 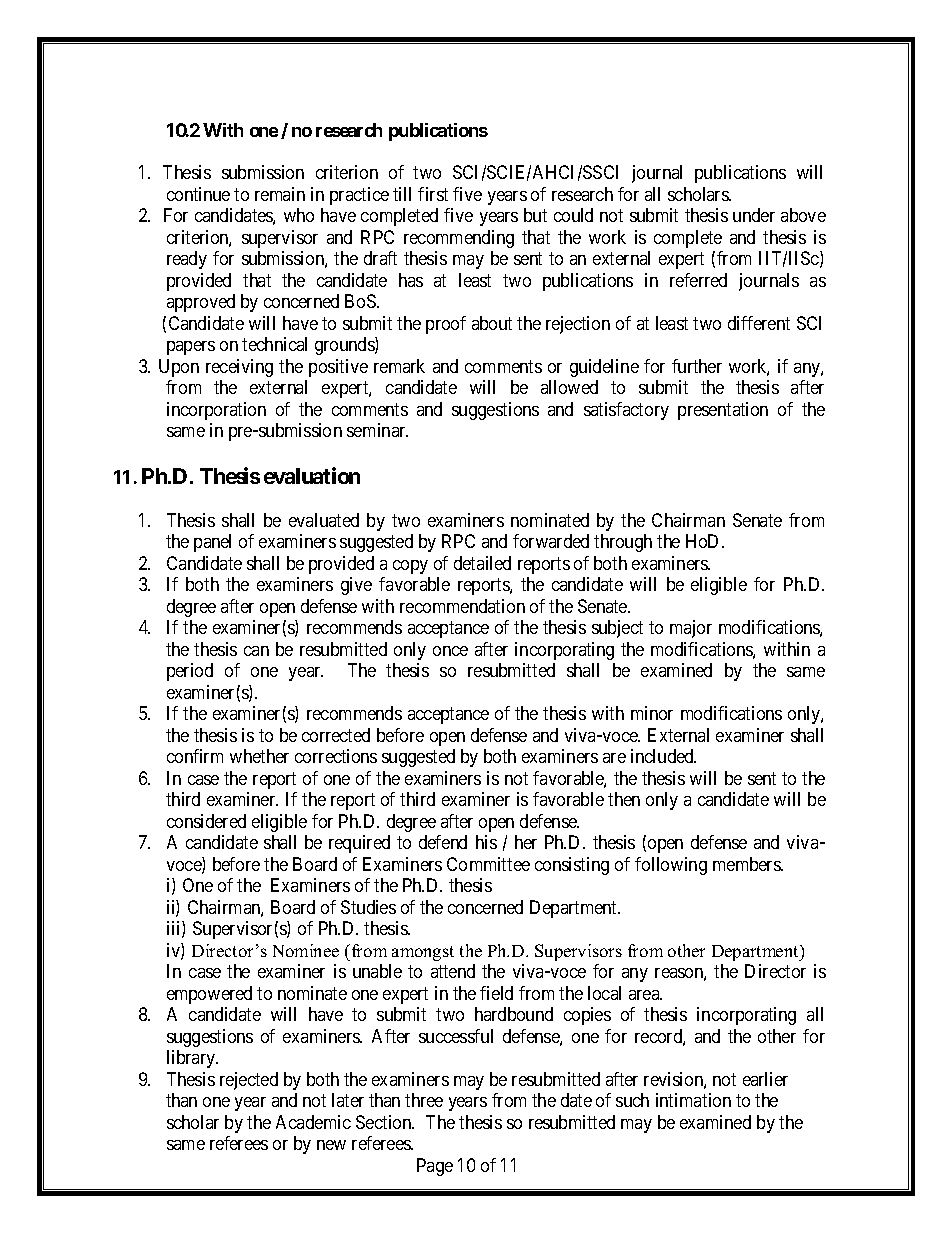 I want to click on recommendation, so click(x=462, y=606).
